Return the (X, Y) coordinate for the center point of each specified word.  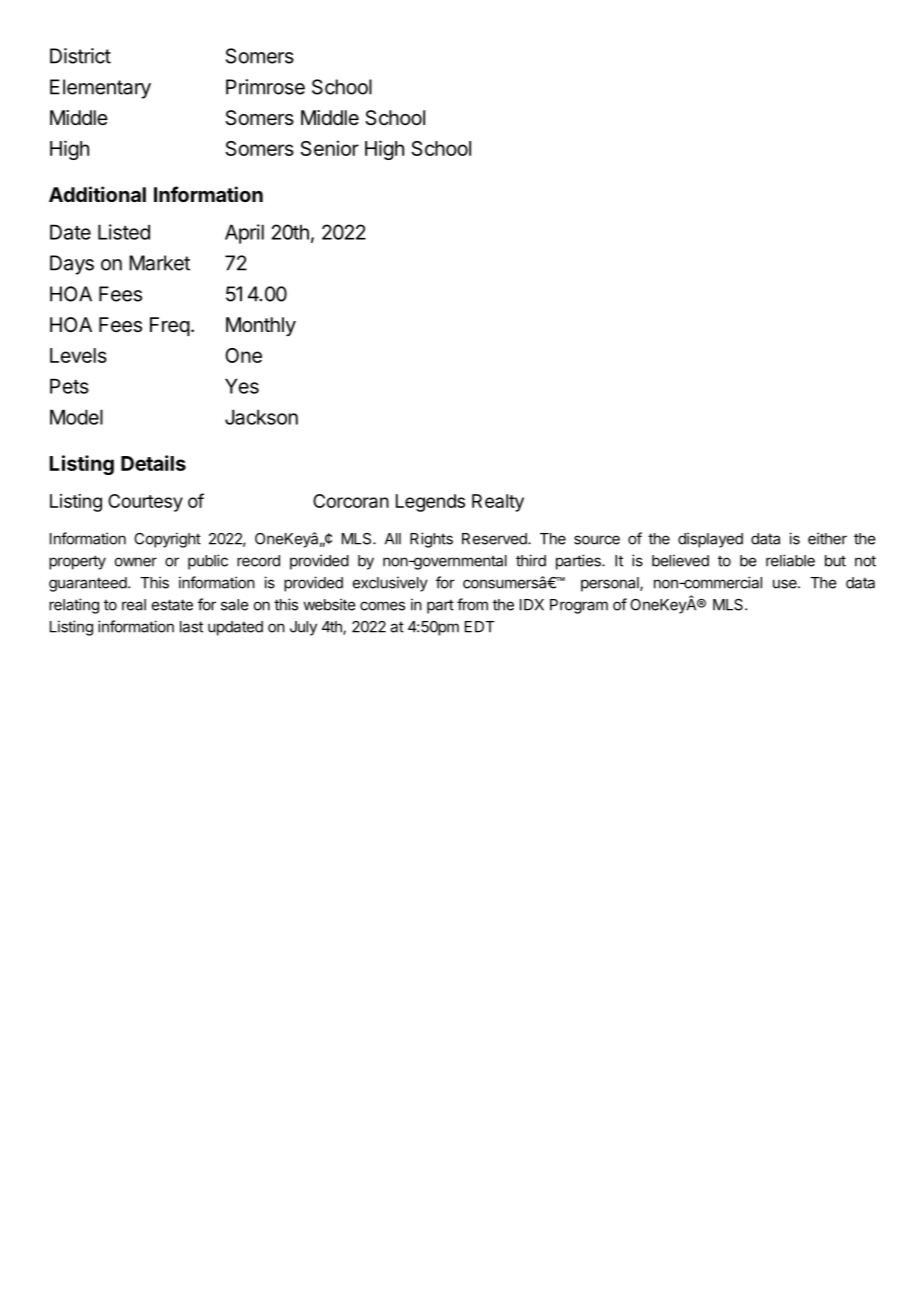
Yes (242, 386)
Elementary (100, 89)
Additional (97, 194)
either (827, 538)
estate (172, 605)
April (244, 234)
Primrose (265, 87)
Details (153, 463)
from (472, 604)
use (786, 584)
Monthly (261, 326)
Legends (430, 503)
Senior (329, 148)
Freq (170, 326)
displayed (710, 540)
